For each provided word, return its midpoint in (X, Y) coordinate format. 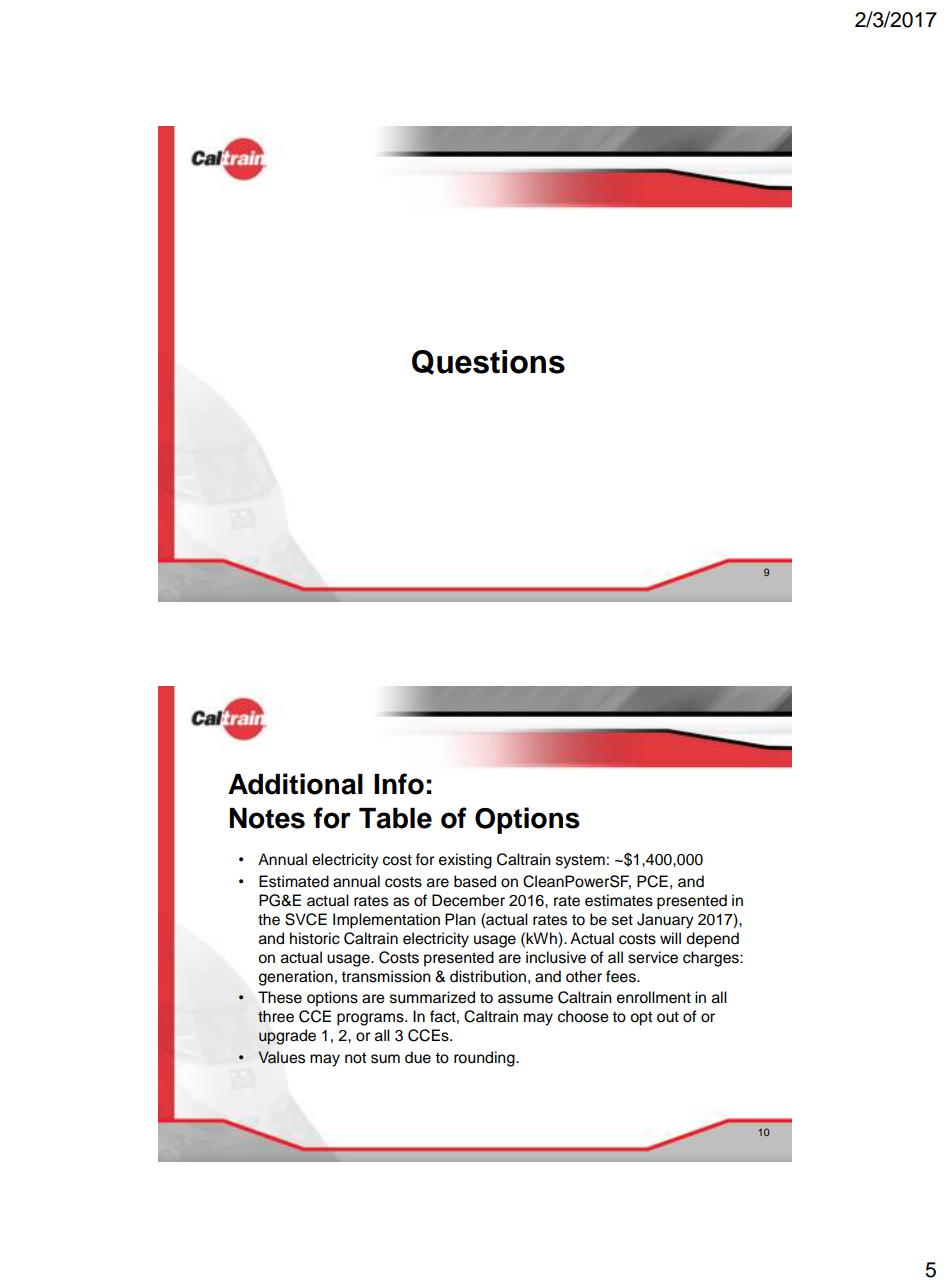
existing (465, 861)
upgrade (287, 1037)
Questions (488, 362)
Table (395, 818)
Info (399, 784)
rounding (485, 1059)
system (580, 861)
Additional (295, 784)
